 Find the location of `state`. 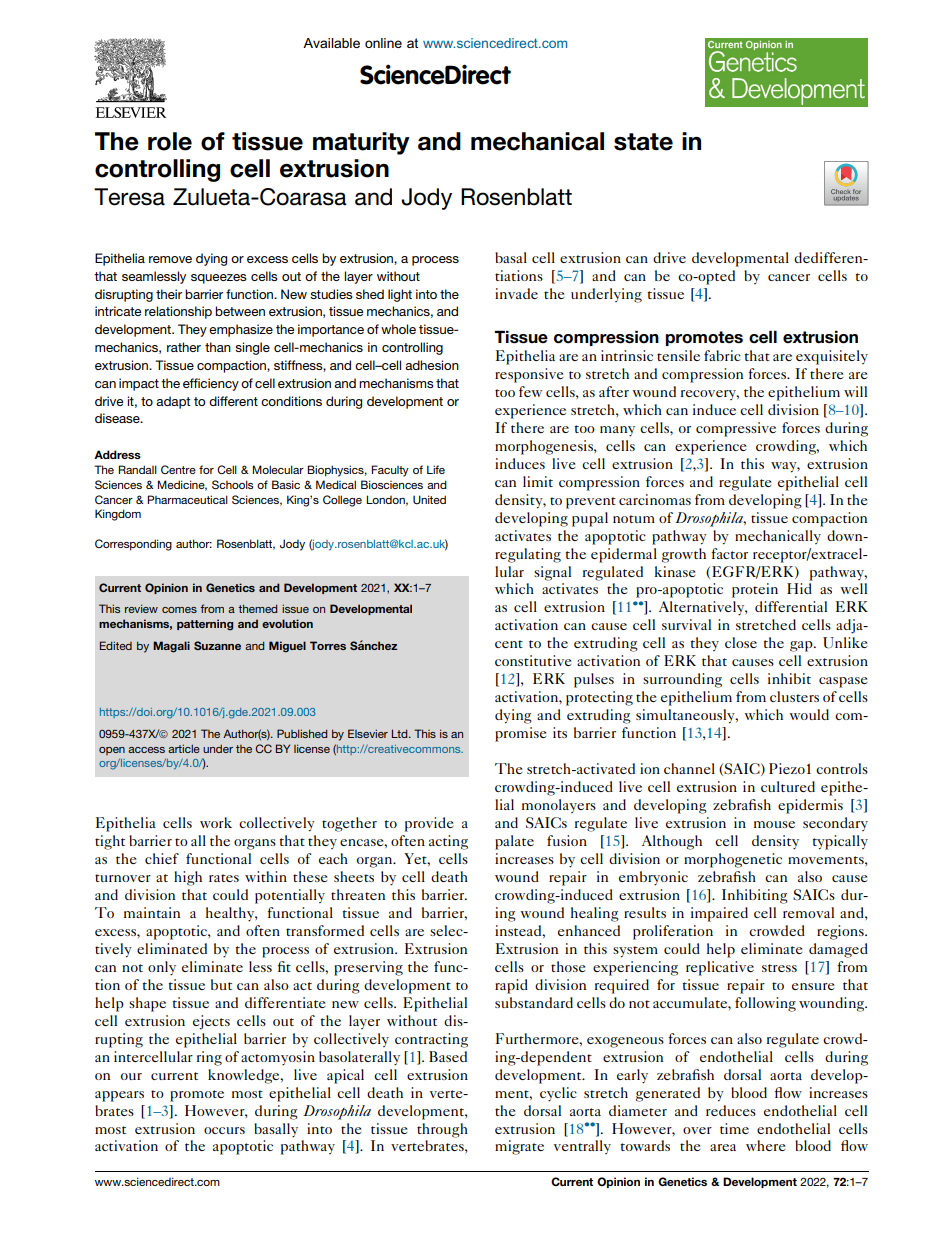

state is located at coordinates (643, 142).
